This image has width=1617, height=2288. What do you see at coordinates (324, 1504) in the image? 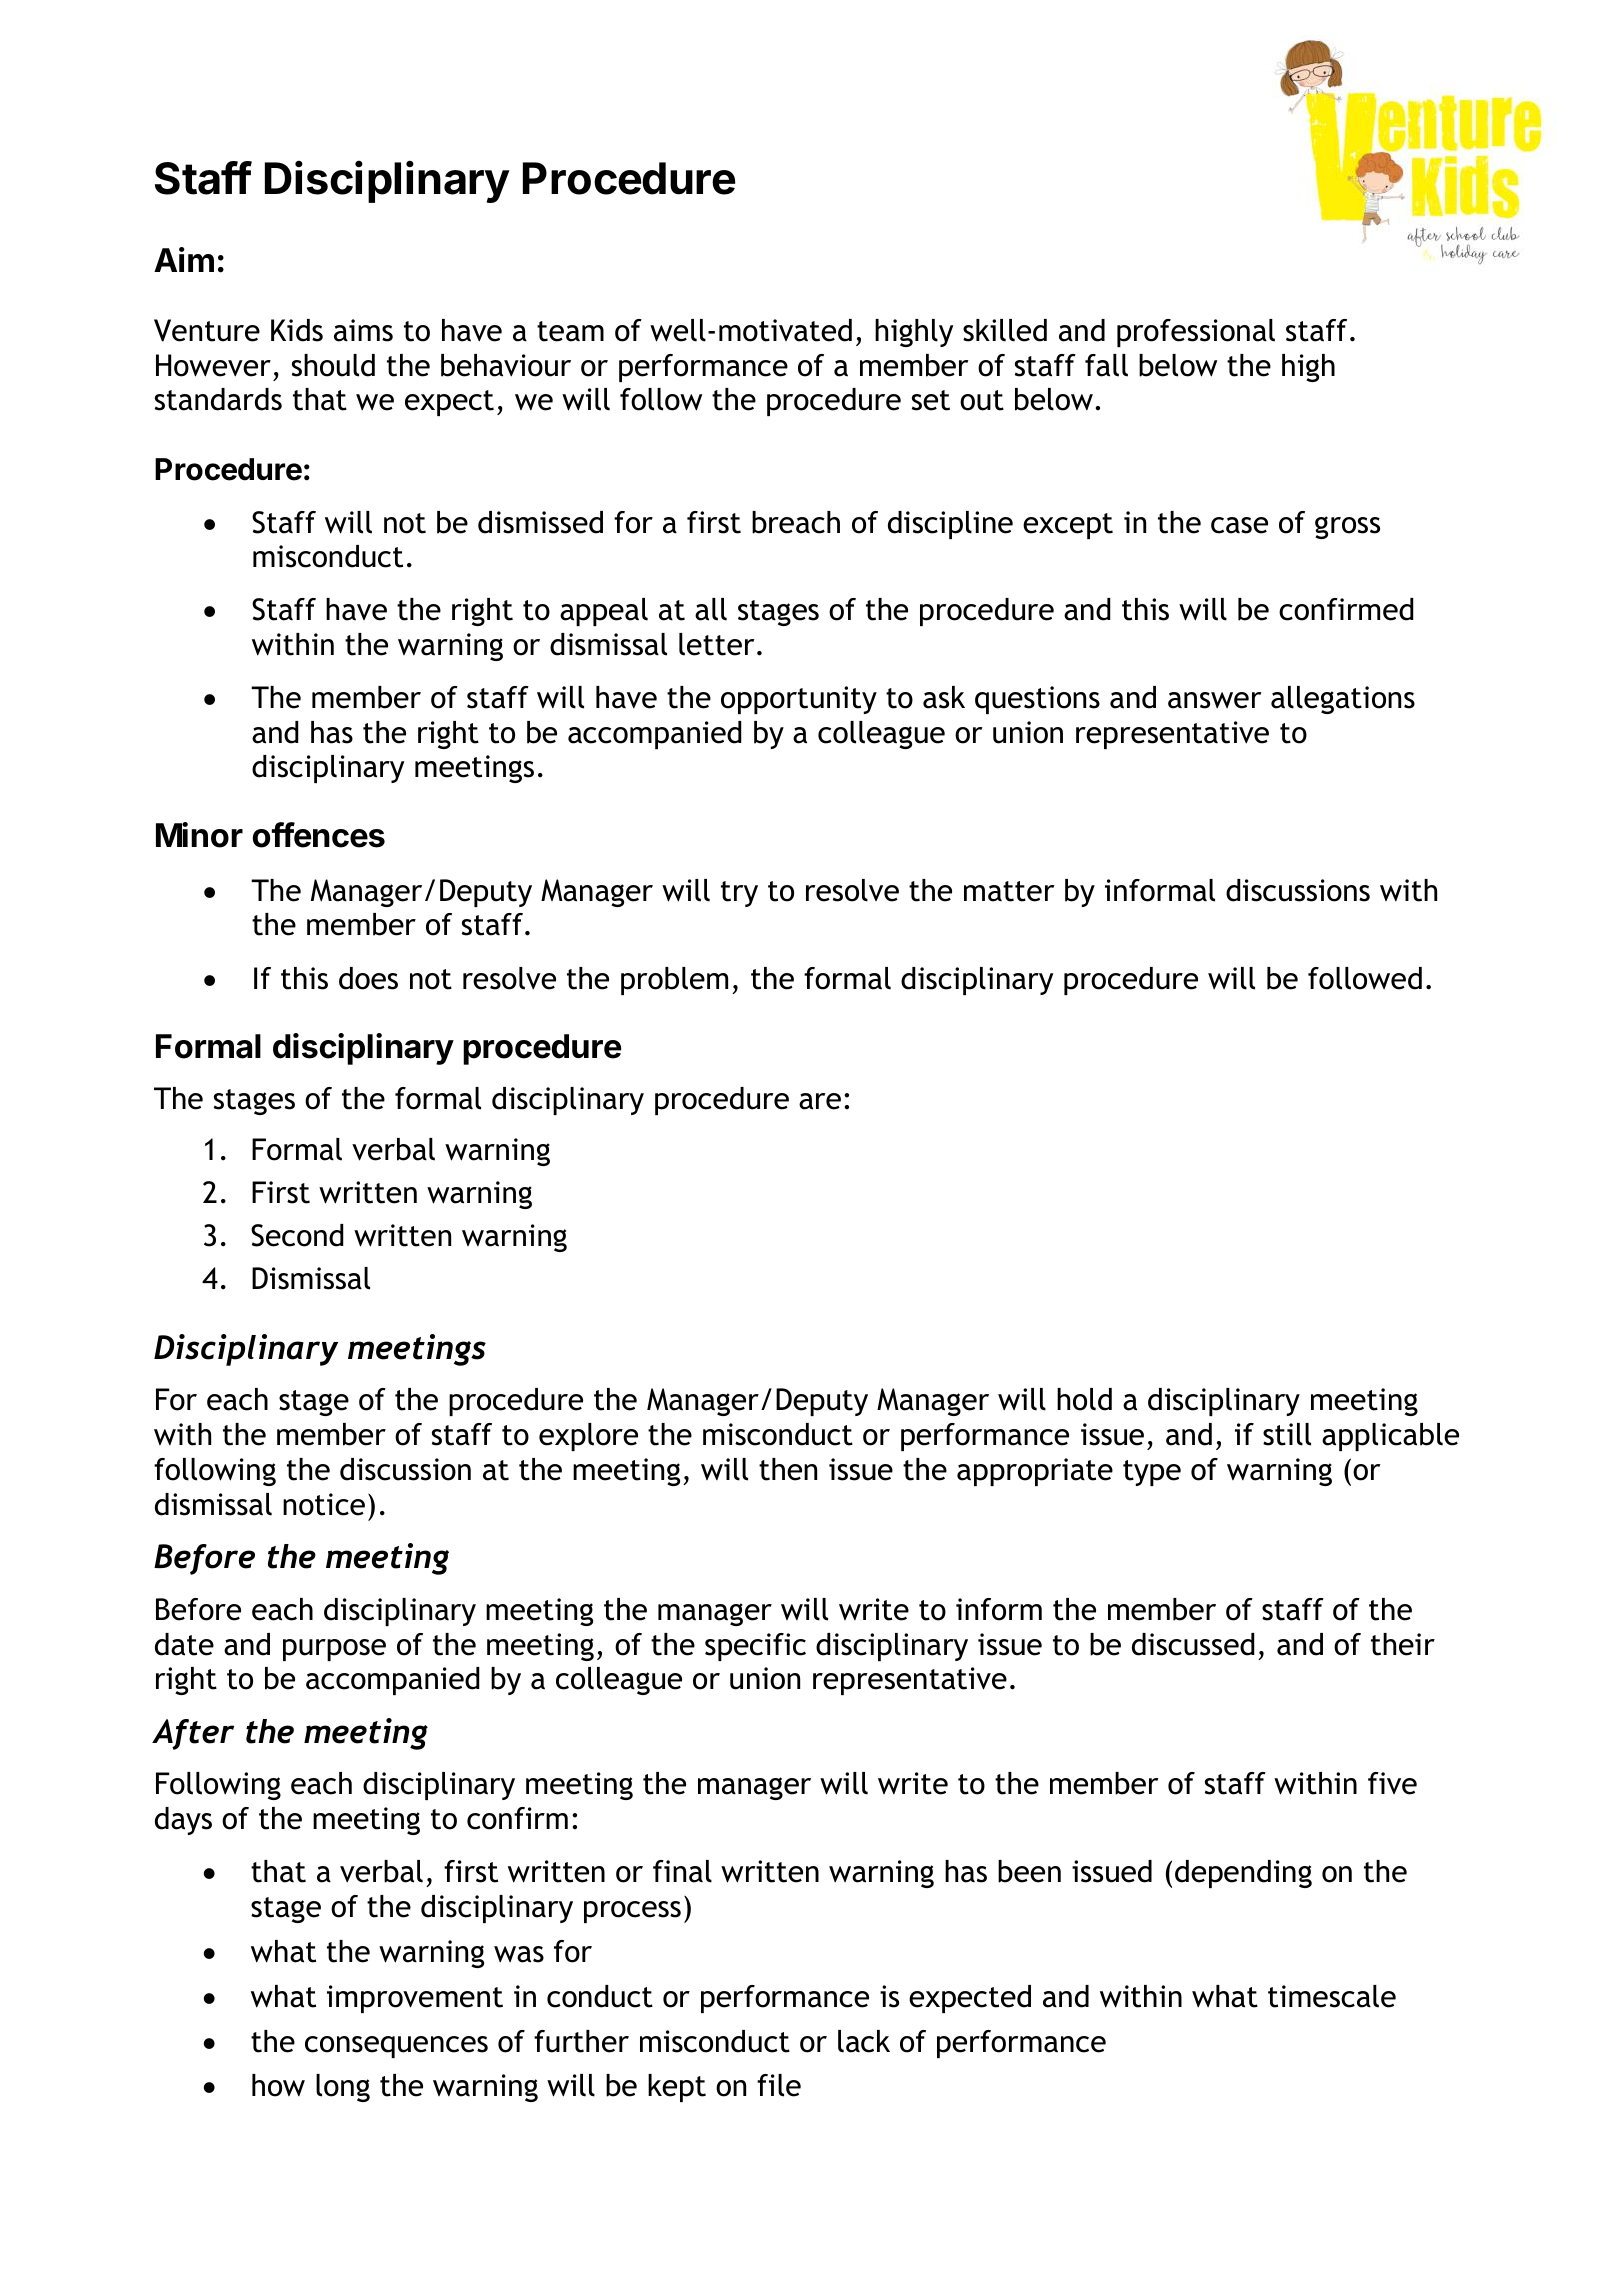
I see `notice` at bounding box center [324, 1504].
